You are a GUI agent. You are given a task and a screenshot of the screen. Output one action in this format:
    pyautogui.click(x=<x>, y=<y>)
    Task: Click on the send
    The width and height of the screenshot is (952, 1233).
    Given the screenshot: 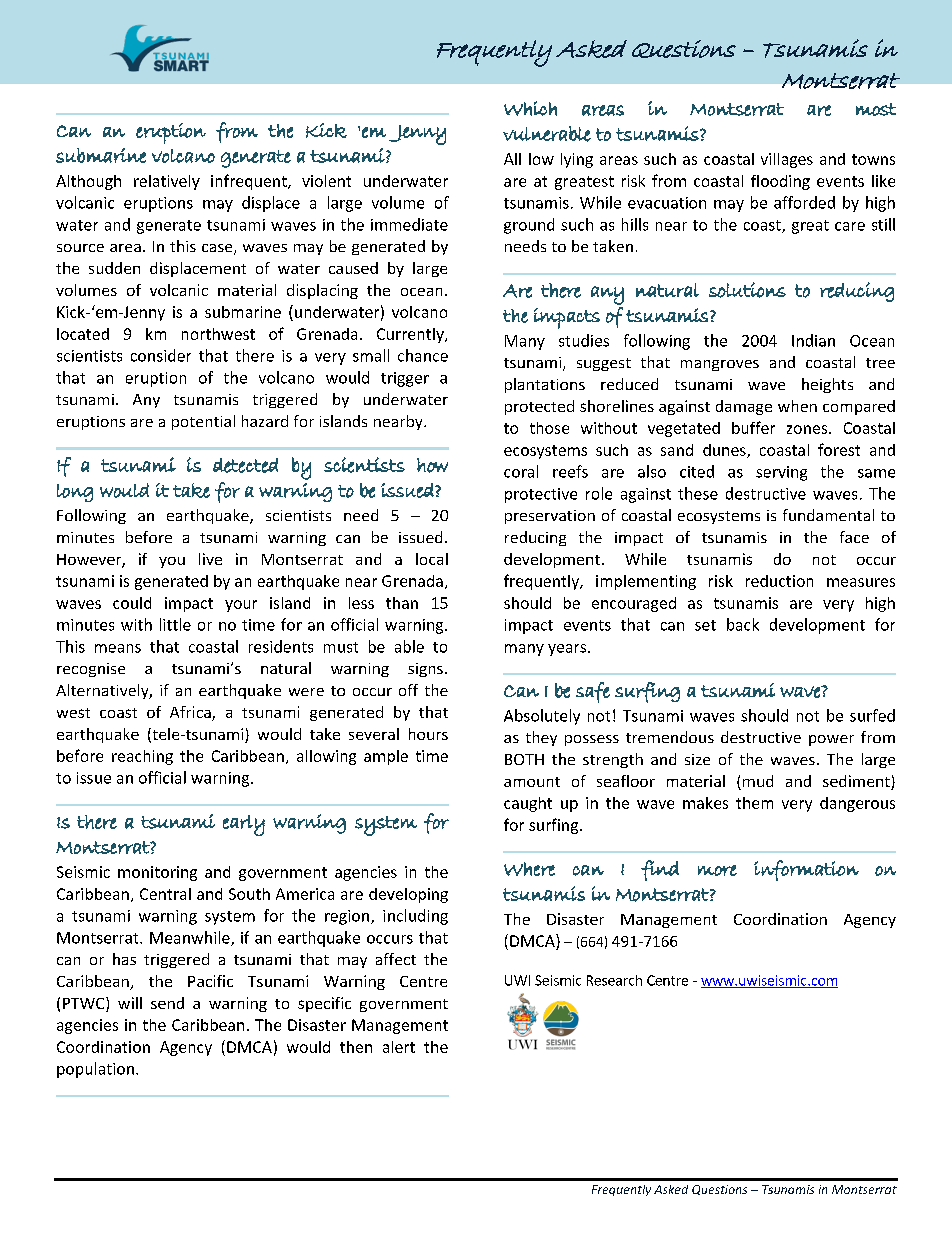 What is the action you would take?
    pyautogui.click(x=167, y=1003)
